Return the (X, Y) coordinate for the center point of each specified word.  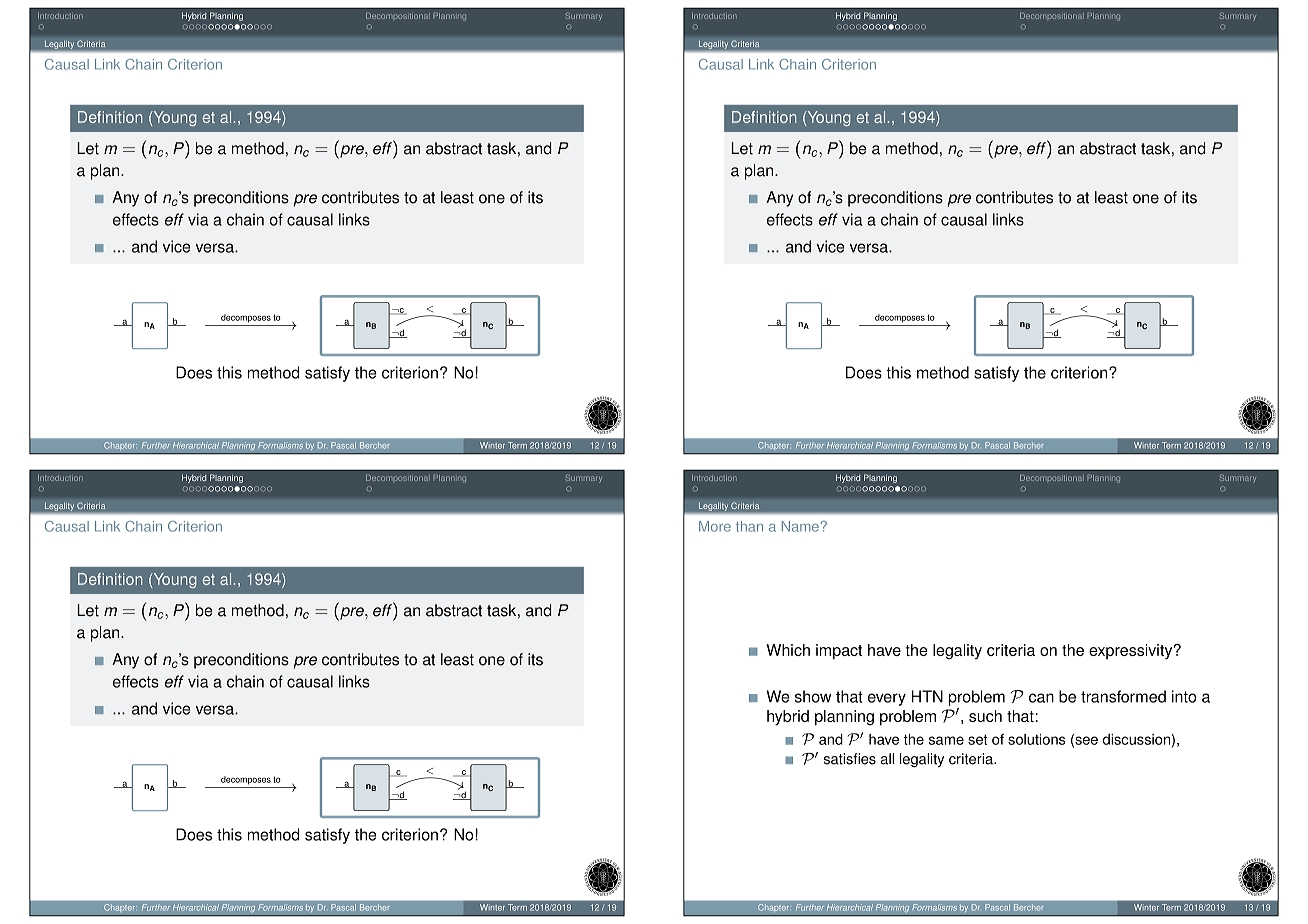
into (1184, 696)
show (813, 696)
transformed (1123, 696)
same (946, 740)
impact (839, 652)
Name (800, 526)
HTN (927, 696)
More (715, 526)
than (749, 526)
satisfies (850, 759)
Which (788, 650)
